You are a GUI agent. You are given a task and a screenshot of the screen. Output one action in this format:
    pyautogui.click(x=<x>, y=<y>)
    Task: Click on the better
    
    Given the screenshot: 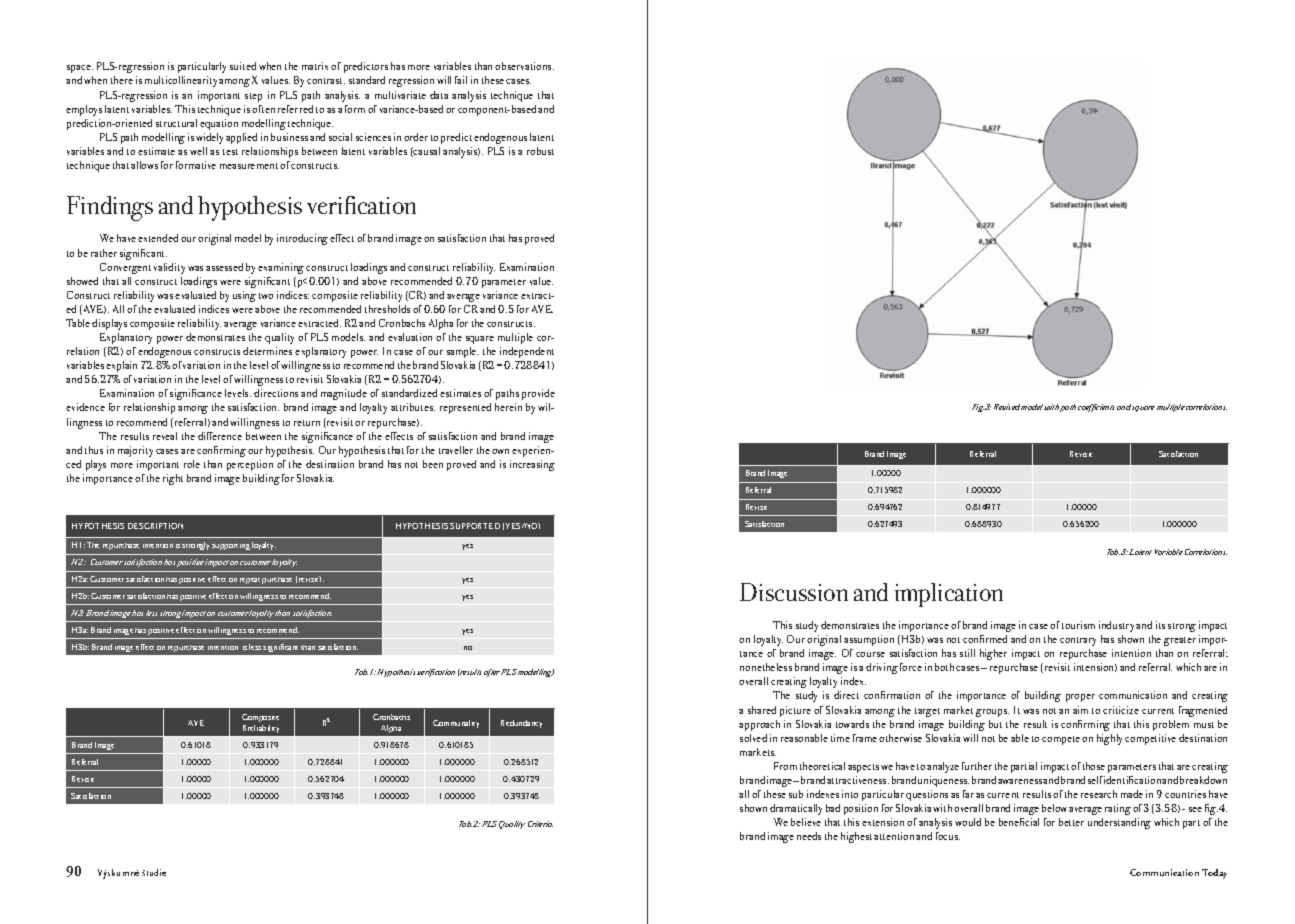 What is the action you would take?
    pyautogui.click(x=1071, y=822)
